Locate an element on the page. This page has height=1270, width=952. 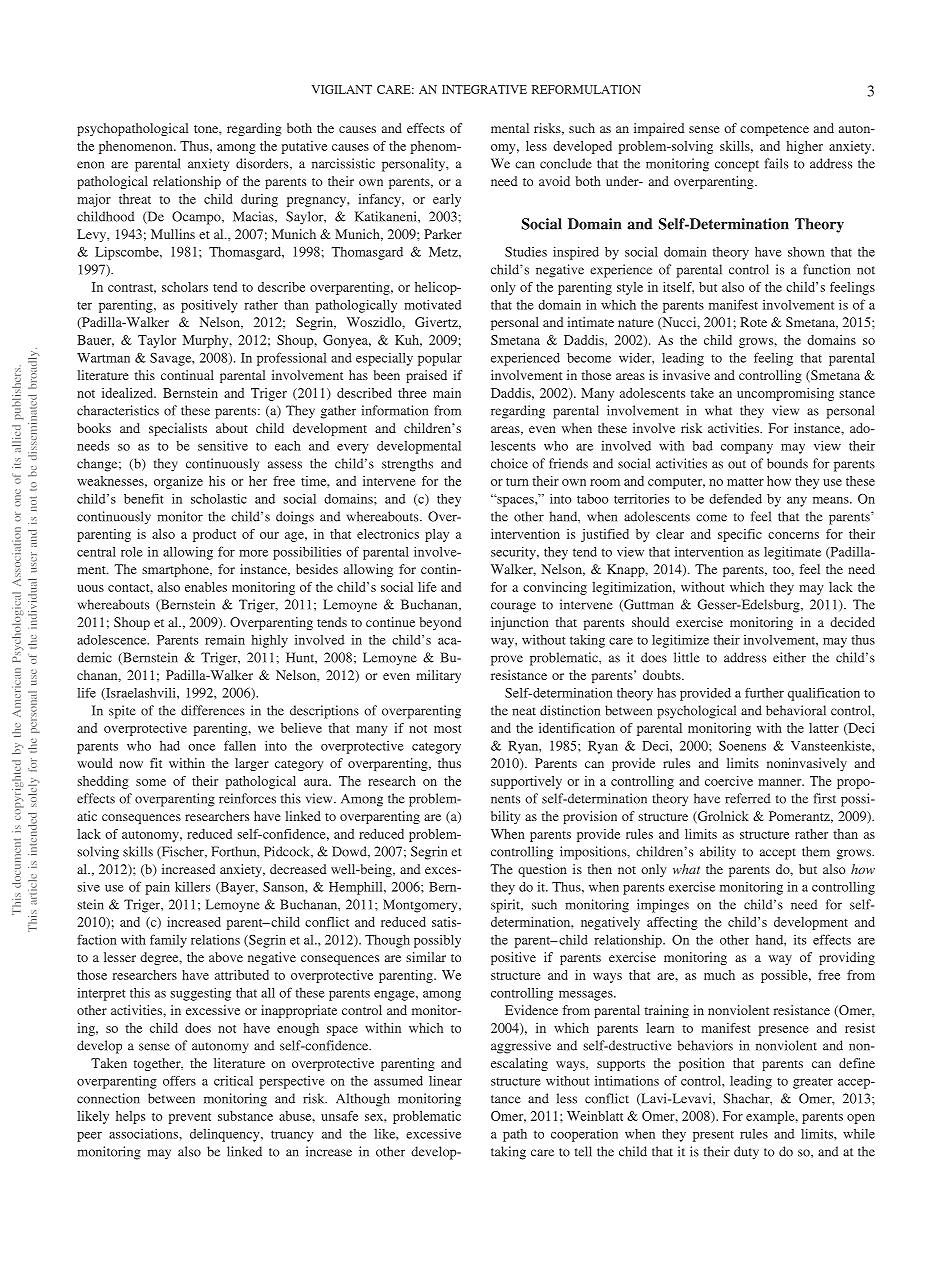
some is located at coordinates (151, 782).
